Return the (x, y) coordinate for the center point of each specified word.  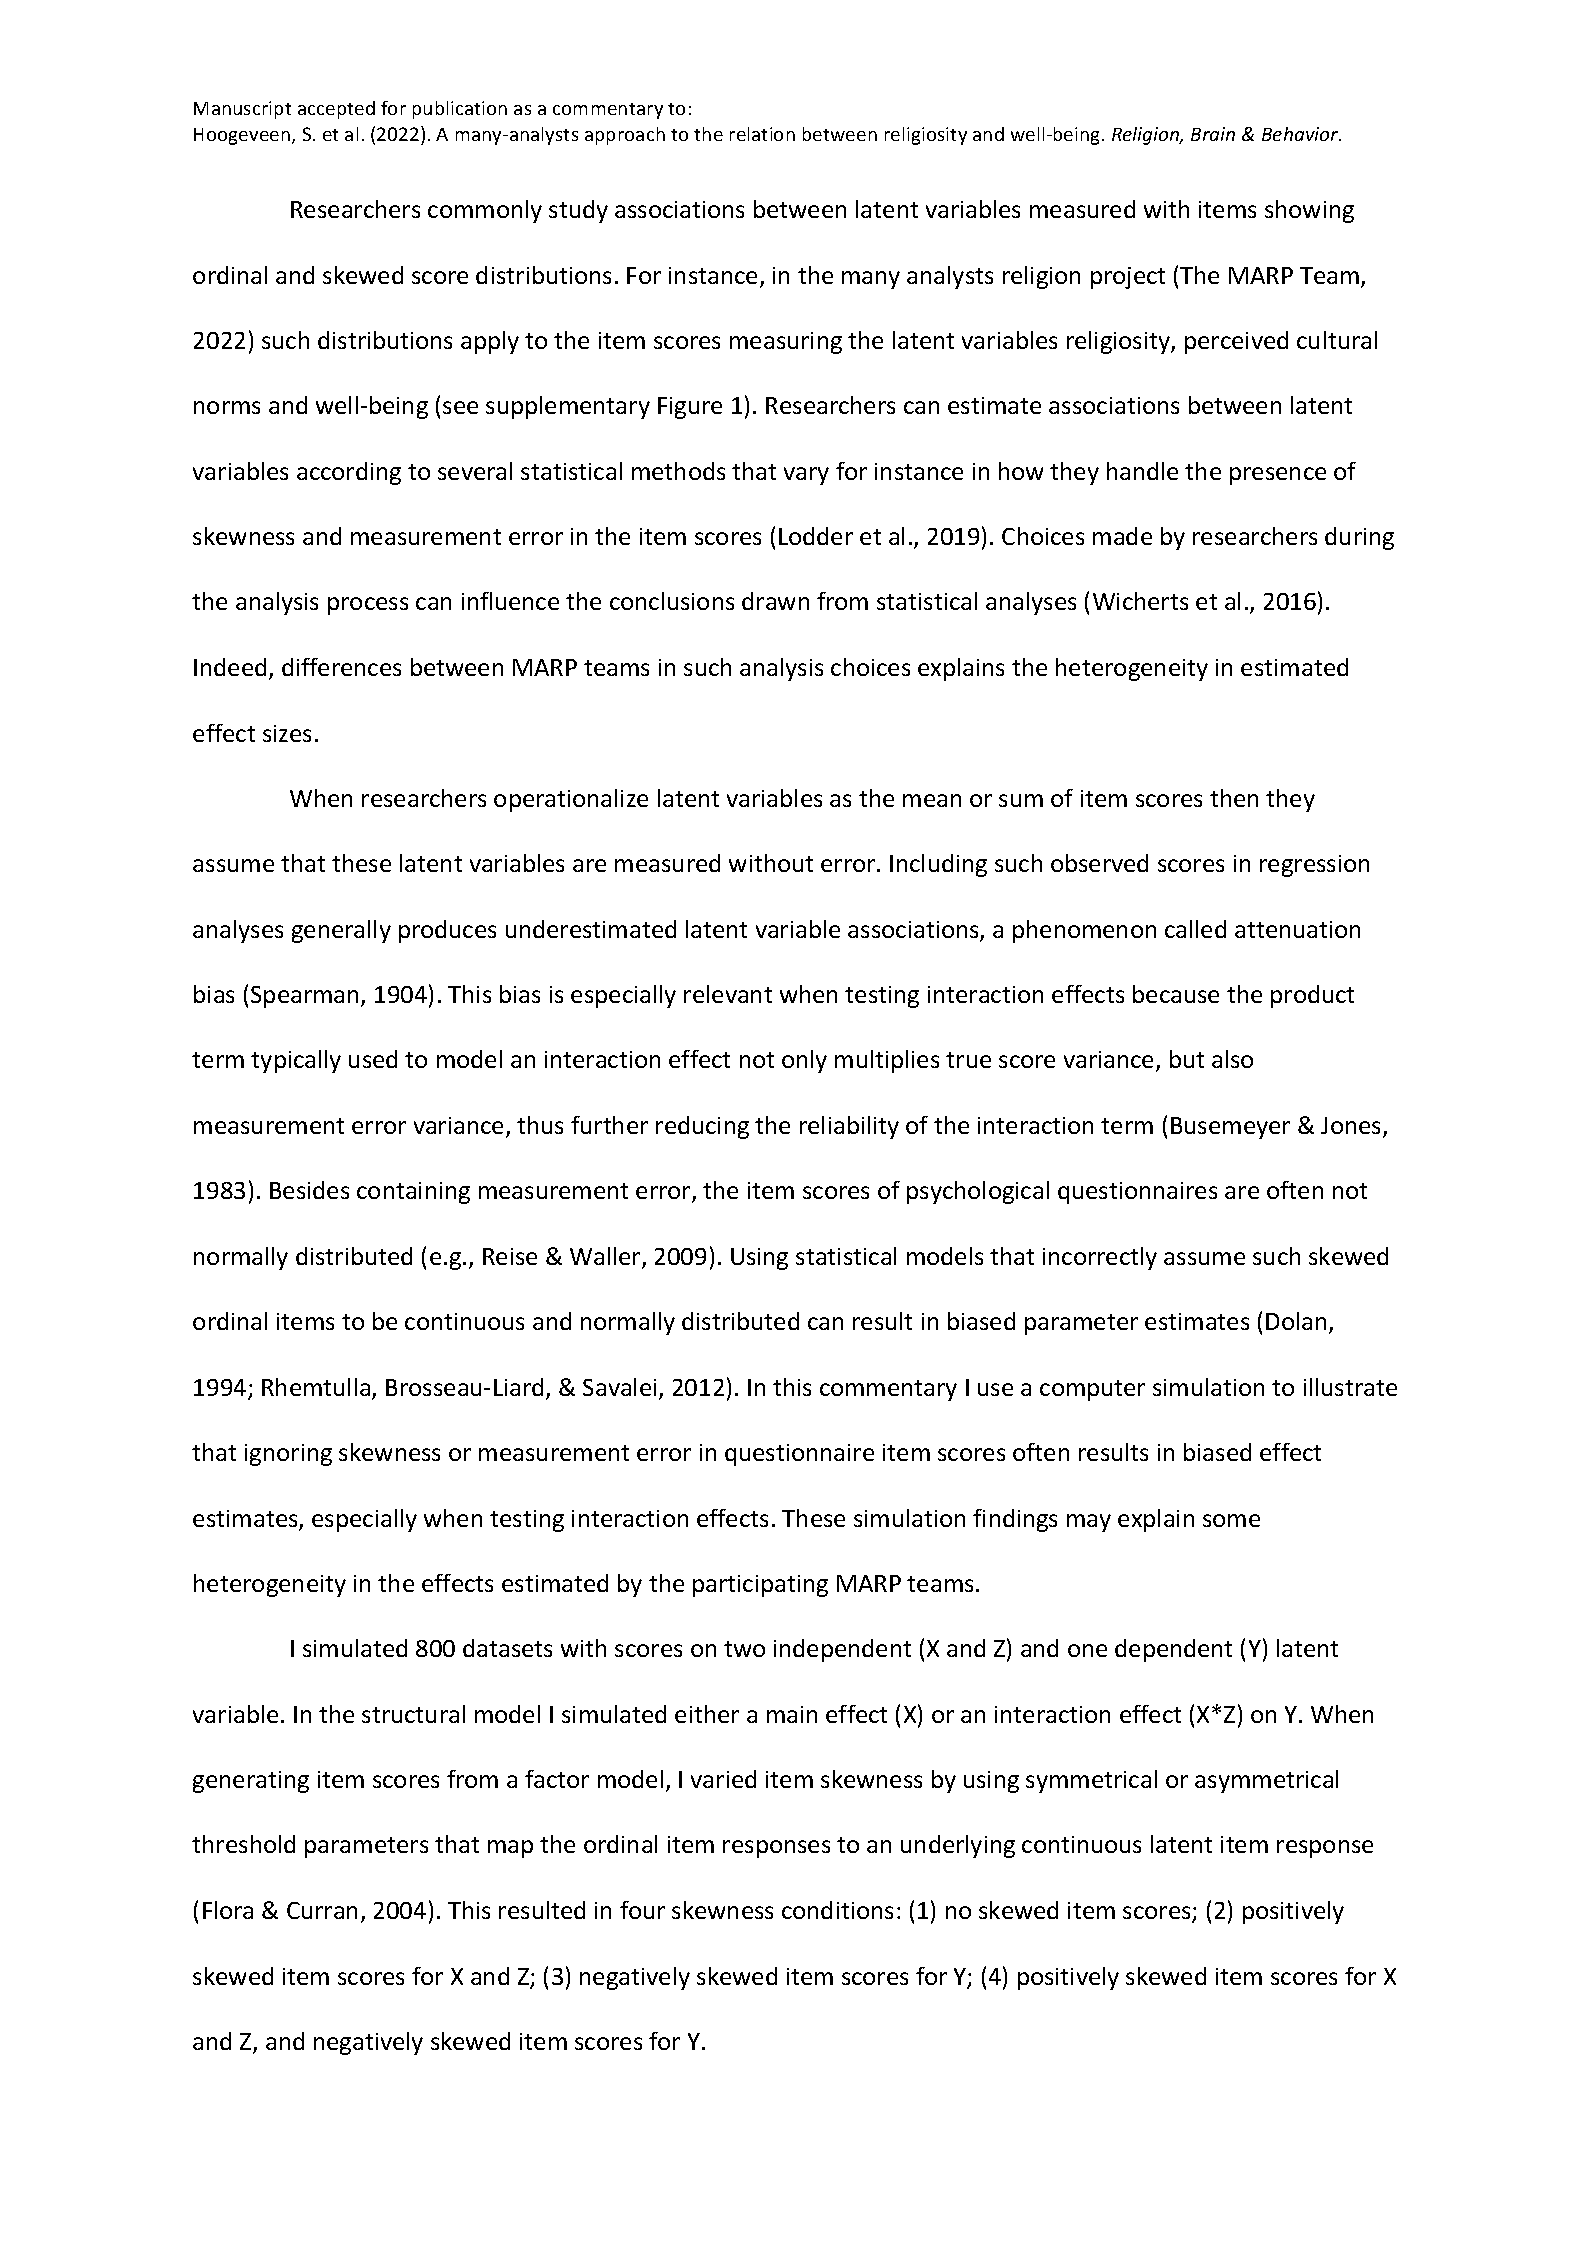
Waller (606, 1257)
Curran (322, 1910)
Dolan (1296, 1321)
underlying (958, 1846)
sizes (287, 733)
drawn (775, 601)
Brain (1213, 134)
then (1234, 798)
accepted (336, 110)
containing (413, 1193)
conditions (837, 1910)
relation (762, 134)
